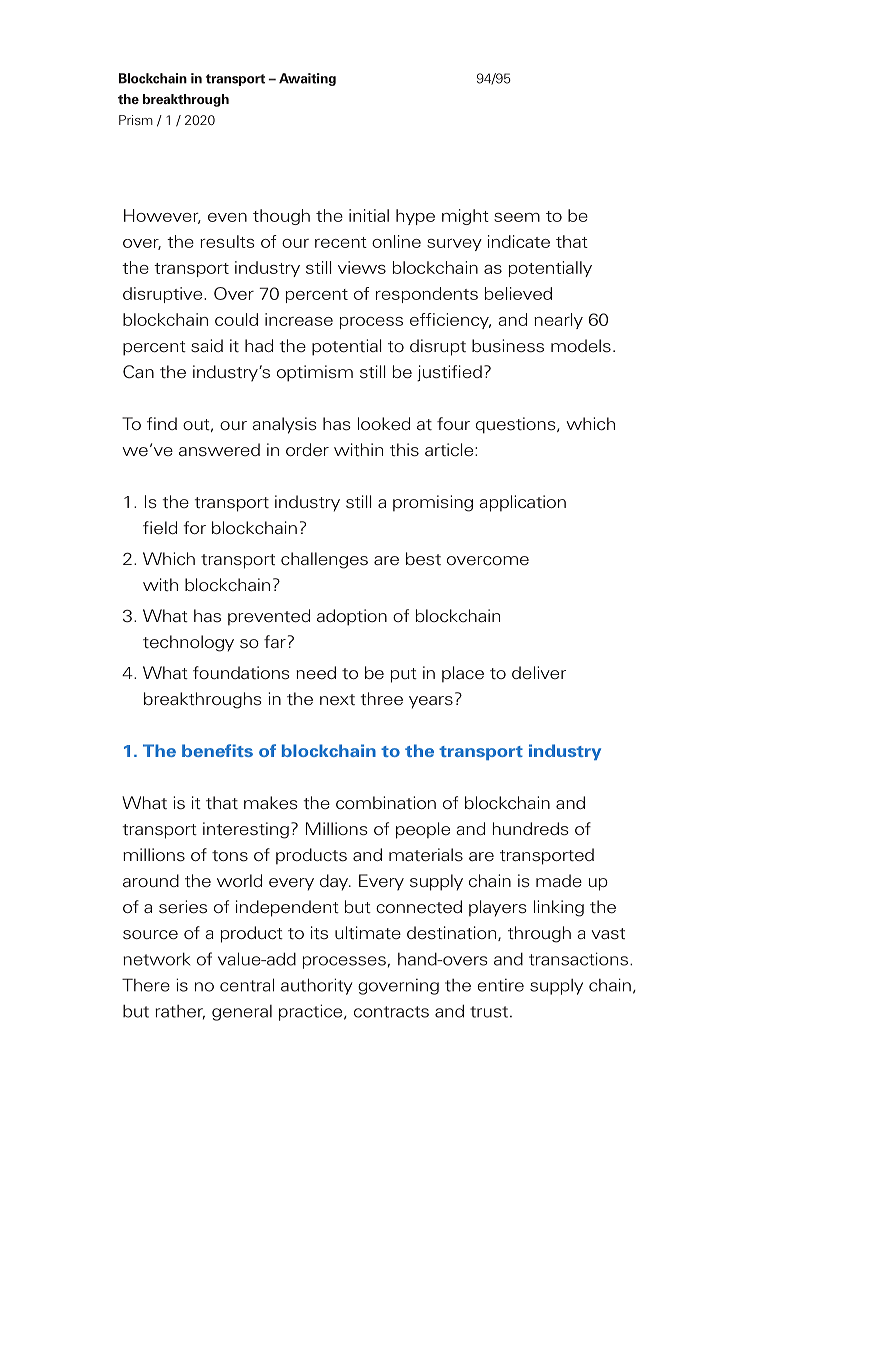 The height and width of the screenshot is (1372, 875). I want to click on challenges, so click(324, 560).
